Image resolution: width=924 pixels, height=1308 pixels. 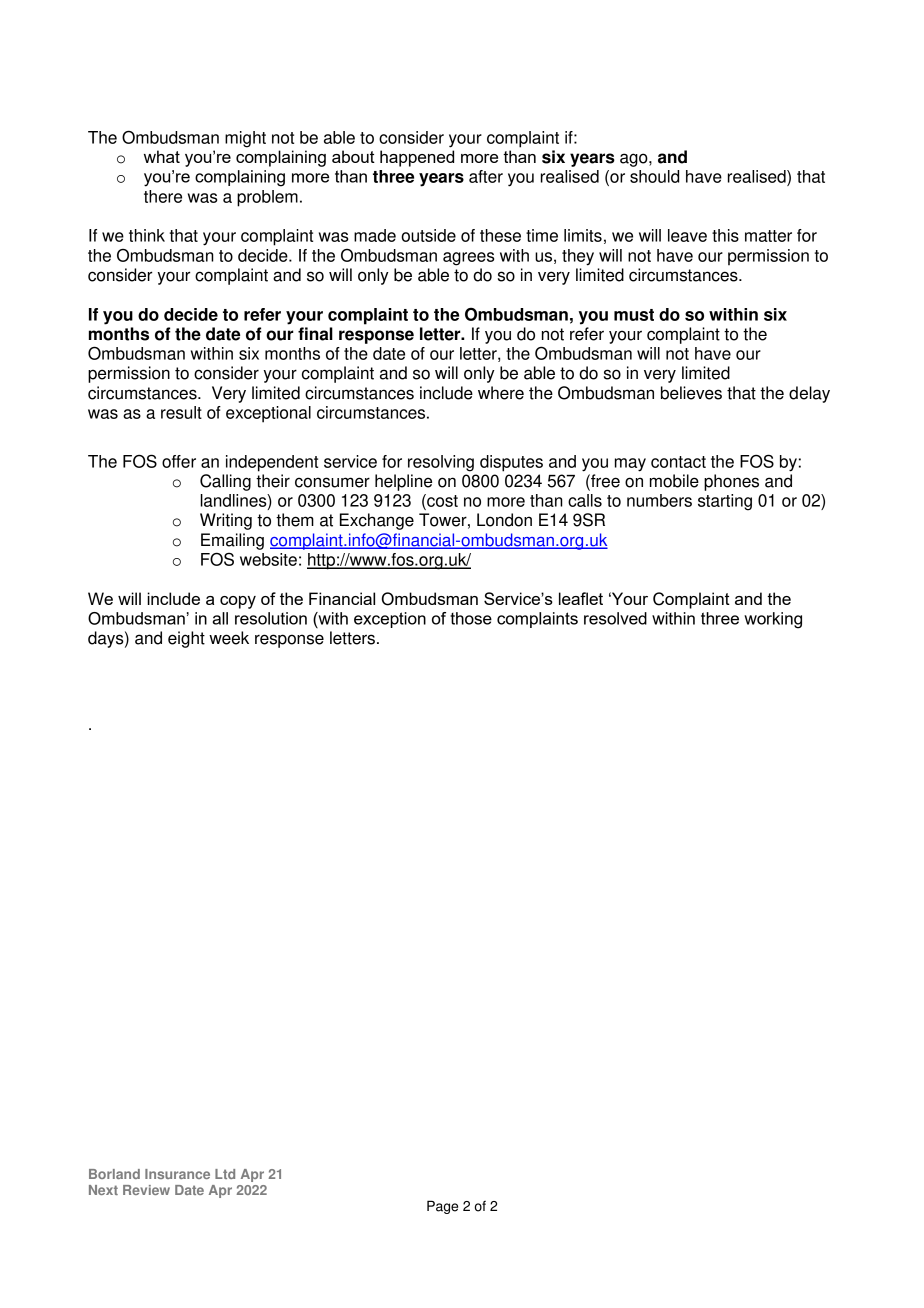 What do you see at coordinates (162, 156) in the page?
I see `what` at bounding box center [162, 156].
